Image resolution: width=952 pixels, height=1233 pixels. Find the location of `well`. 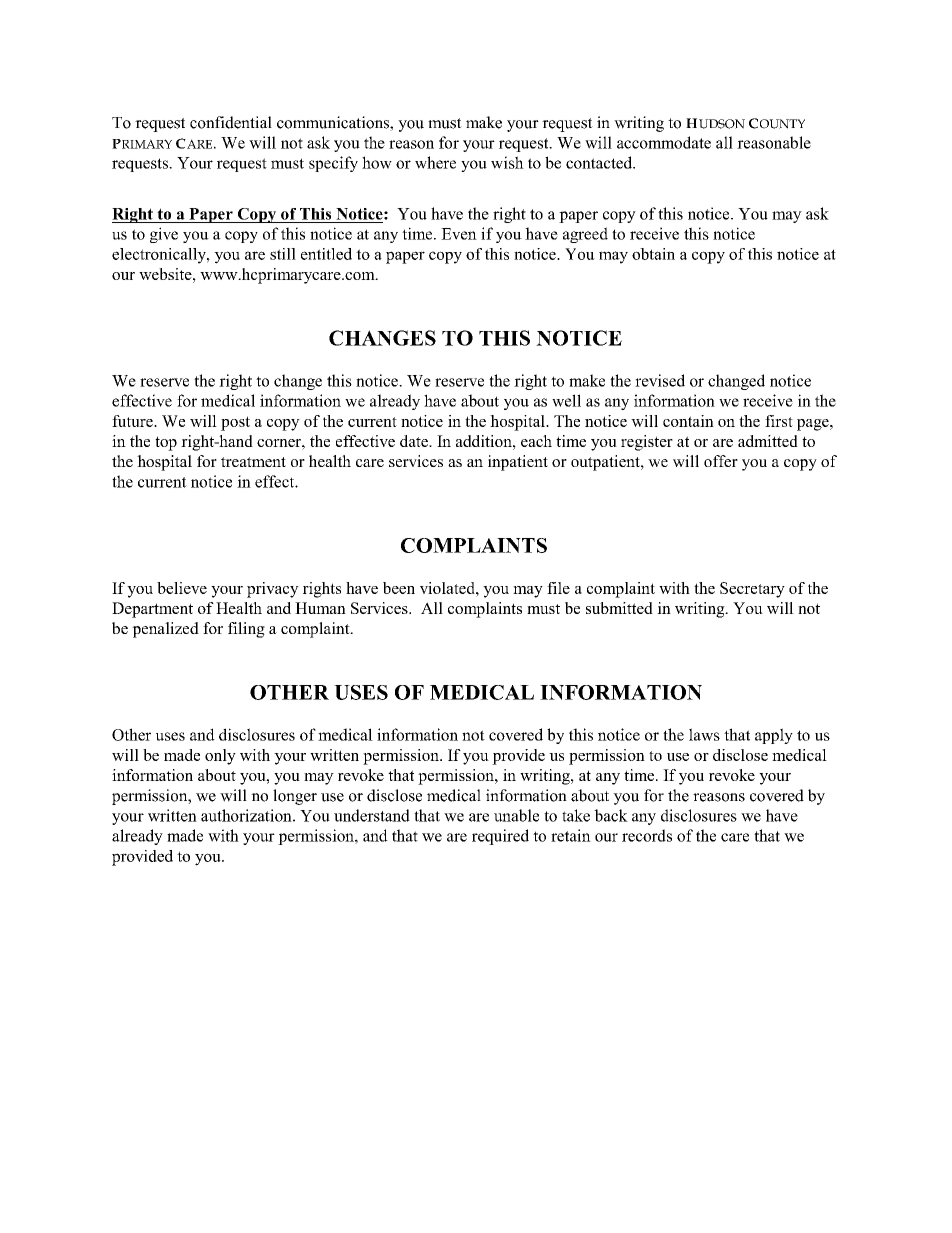

well is located at coordinates (566, 400).
